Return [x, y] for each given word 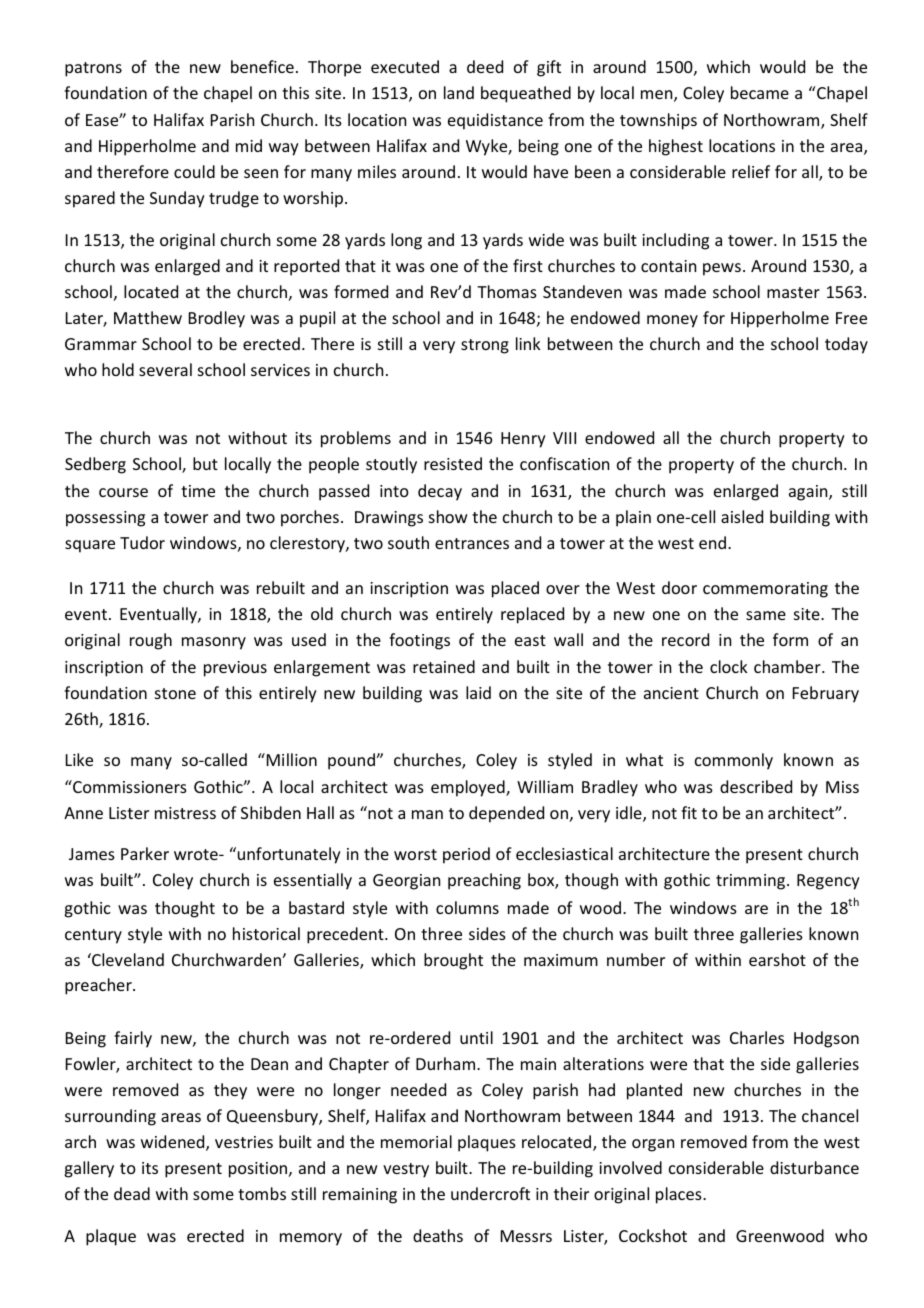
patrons [93, 69]
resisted [453, 463]
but [205, 463]
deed [485, 66]
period [466, 855]
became [760, 92]
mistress [185, 813]
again [809, 493]
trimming [752, 882]
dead [132, 1193]
